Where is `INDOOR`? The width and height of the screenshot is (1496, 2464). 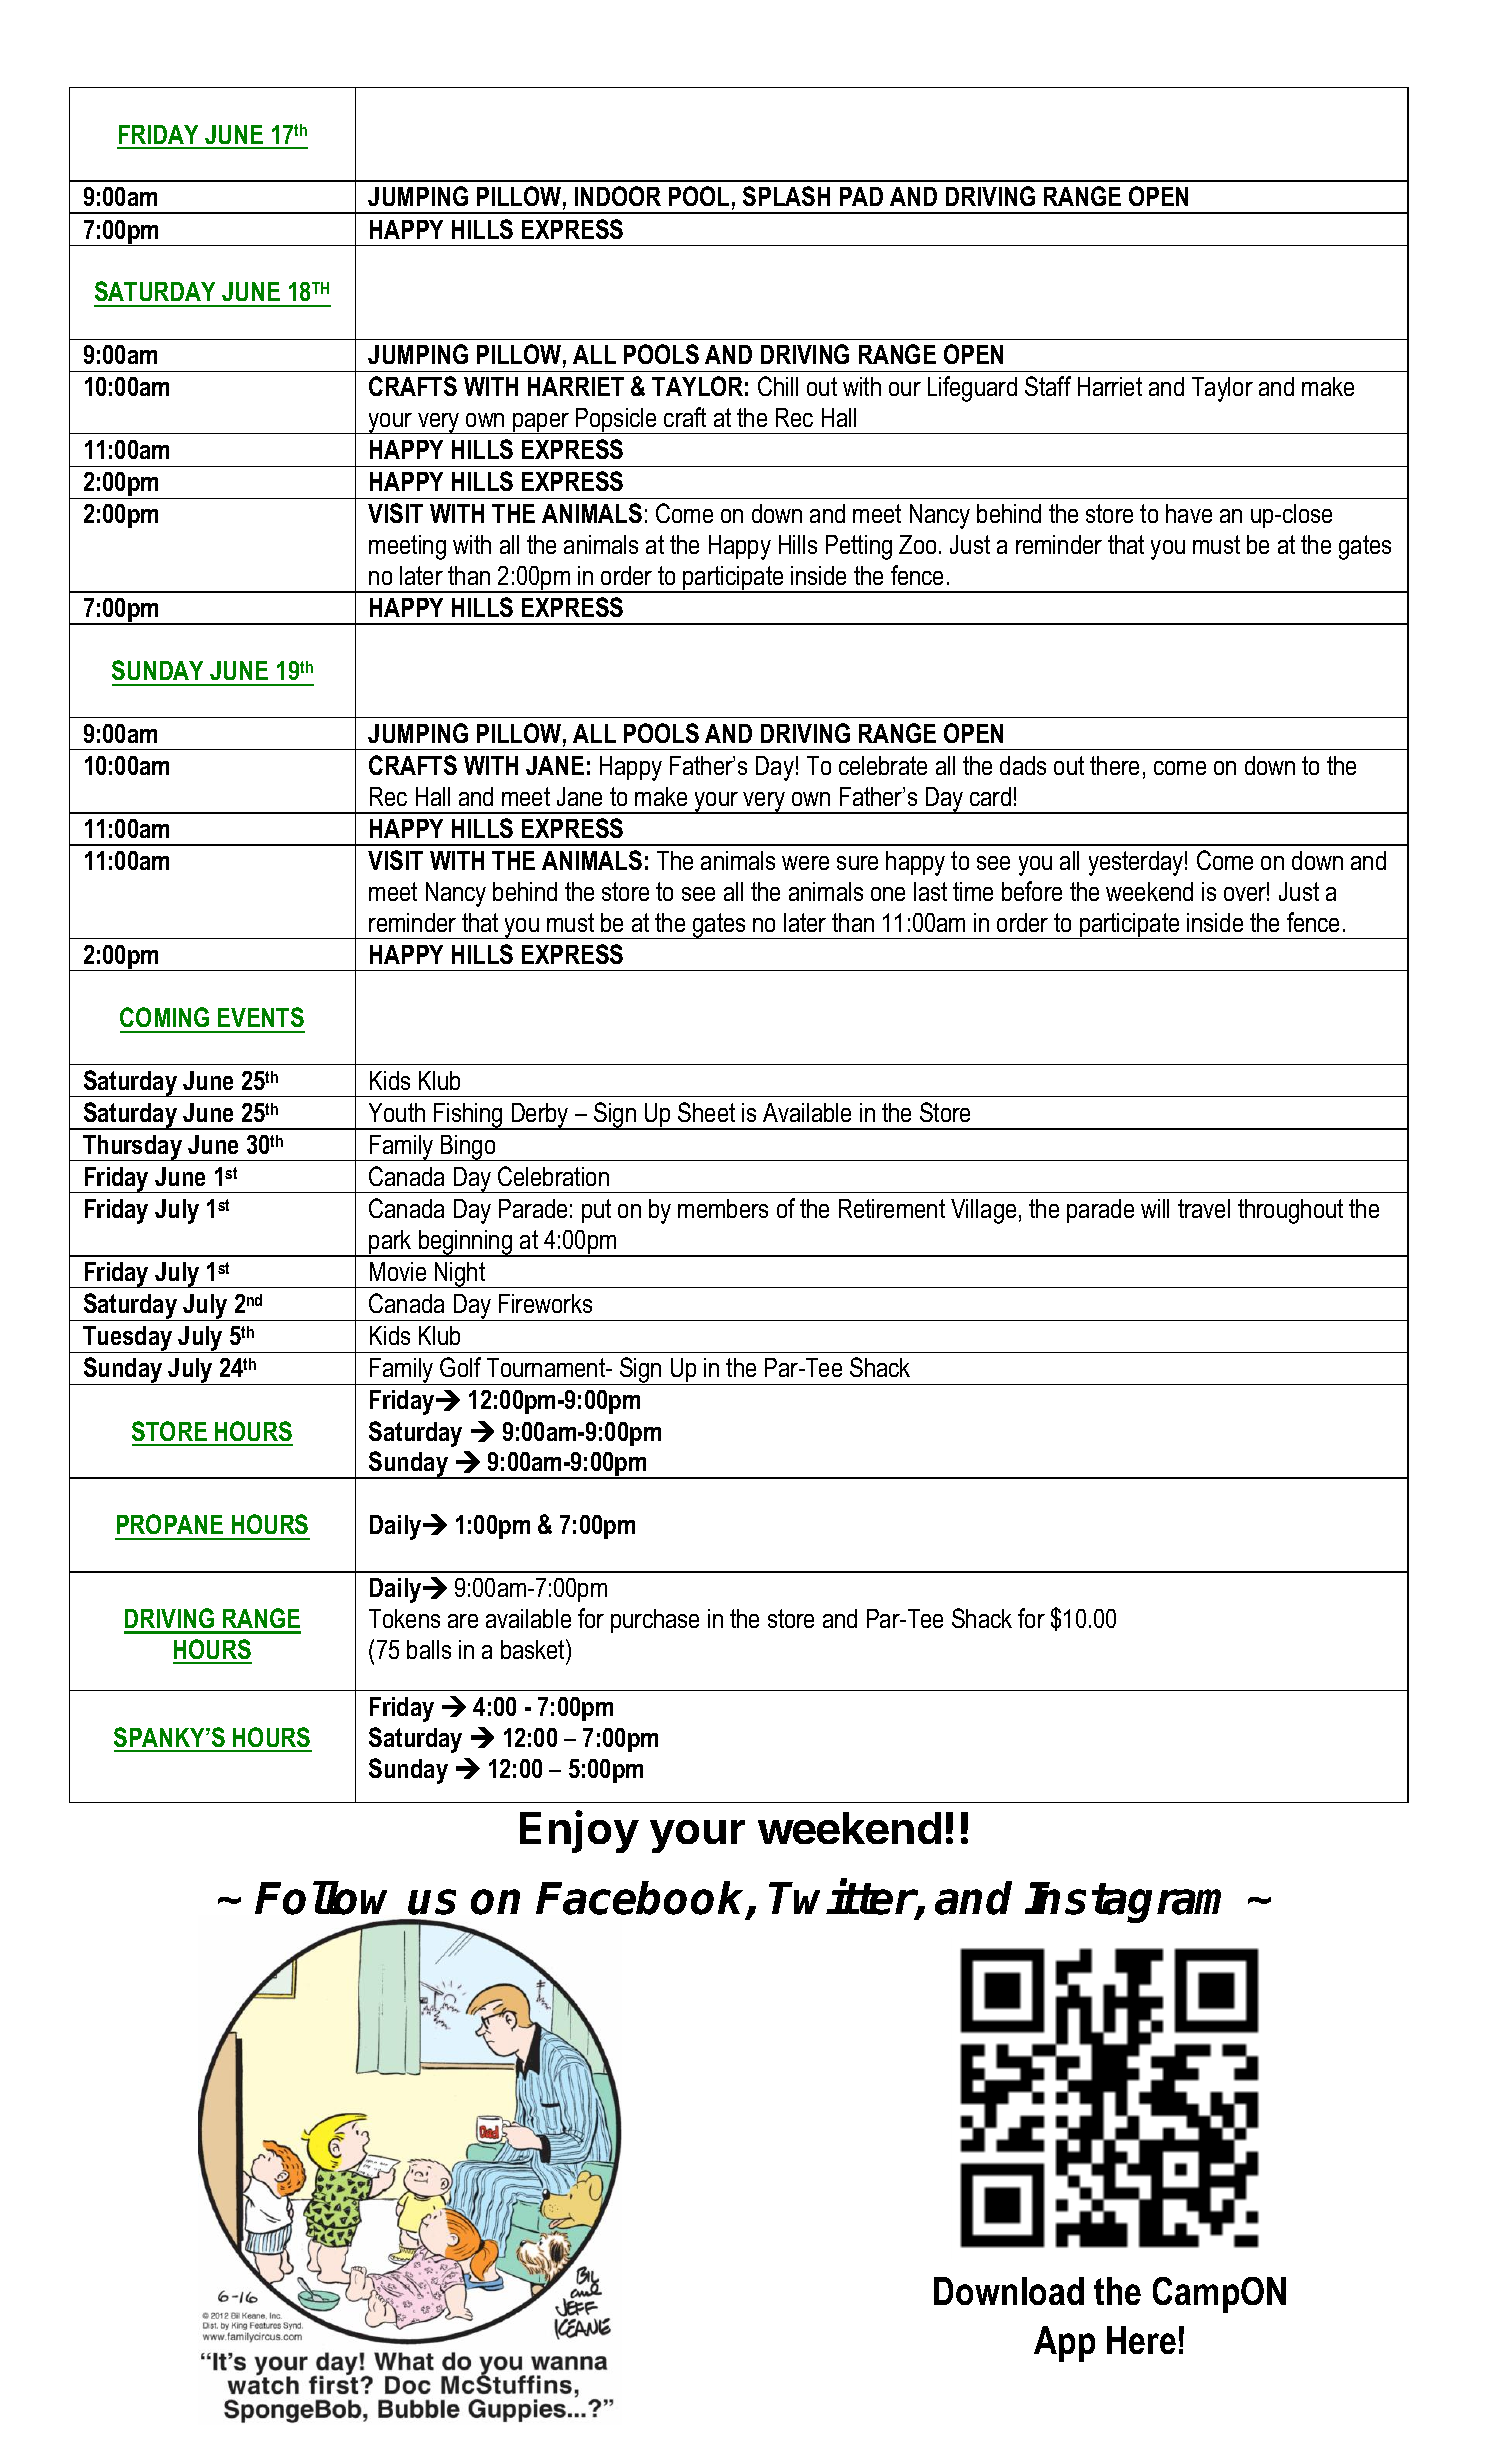 INDOOR is located at coordinates (618, 196).
